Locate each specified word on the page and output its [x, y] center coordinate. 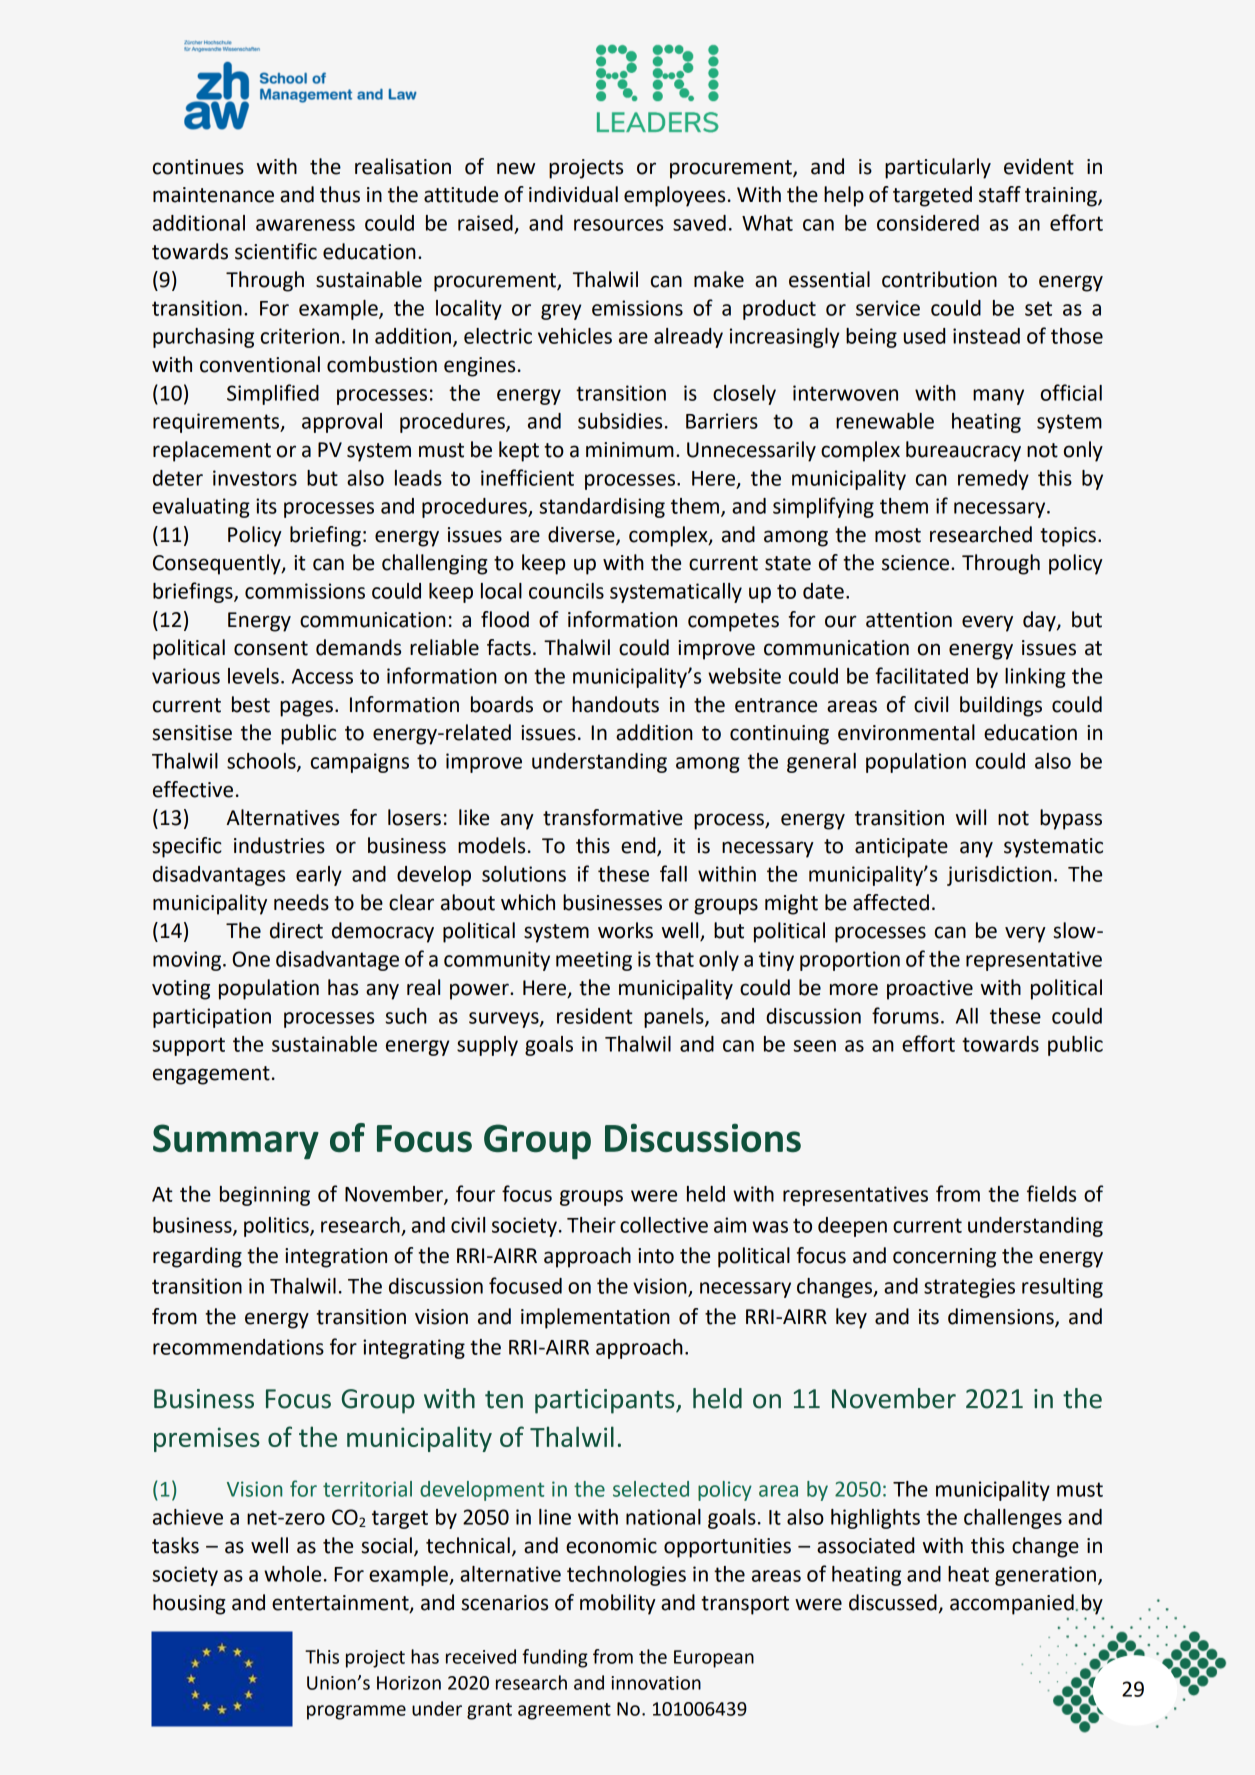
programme [356, 1712]
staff [1000, 194]
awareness [305, 225]
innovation [656, 1683]
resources [618, 225]
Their [591, 1225]
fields [1051, 1193]
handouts [615, 704]
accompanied [1012, 1604]
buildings [1001, 706]
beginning [265, 1196]
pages [306, 708]
